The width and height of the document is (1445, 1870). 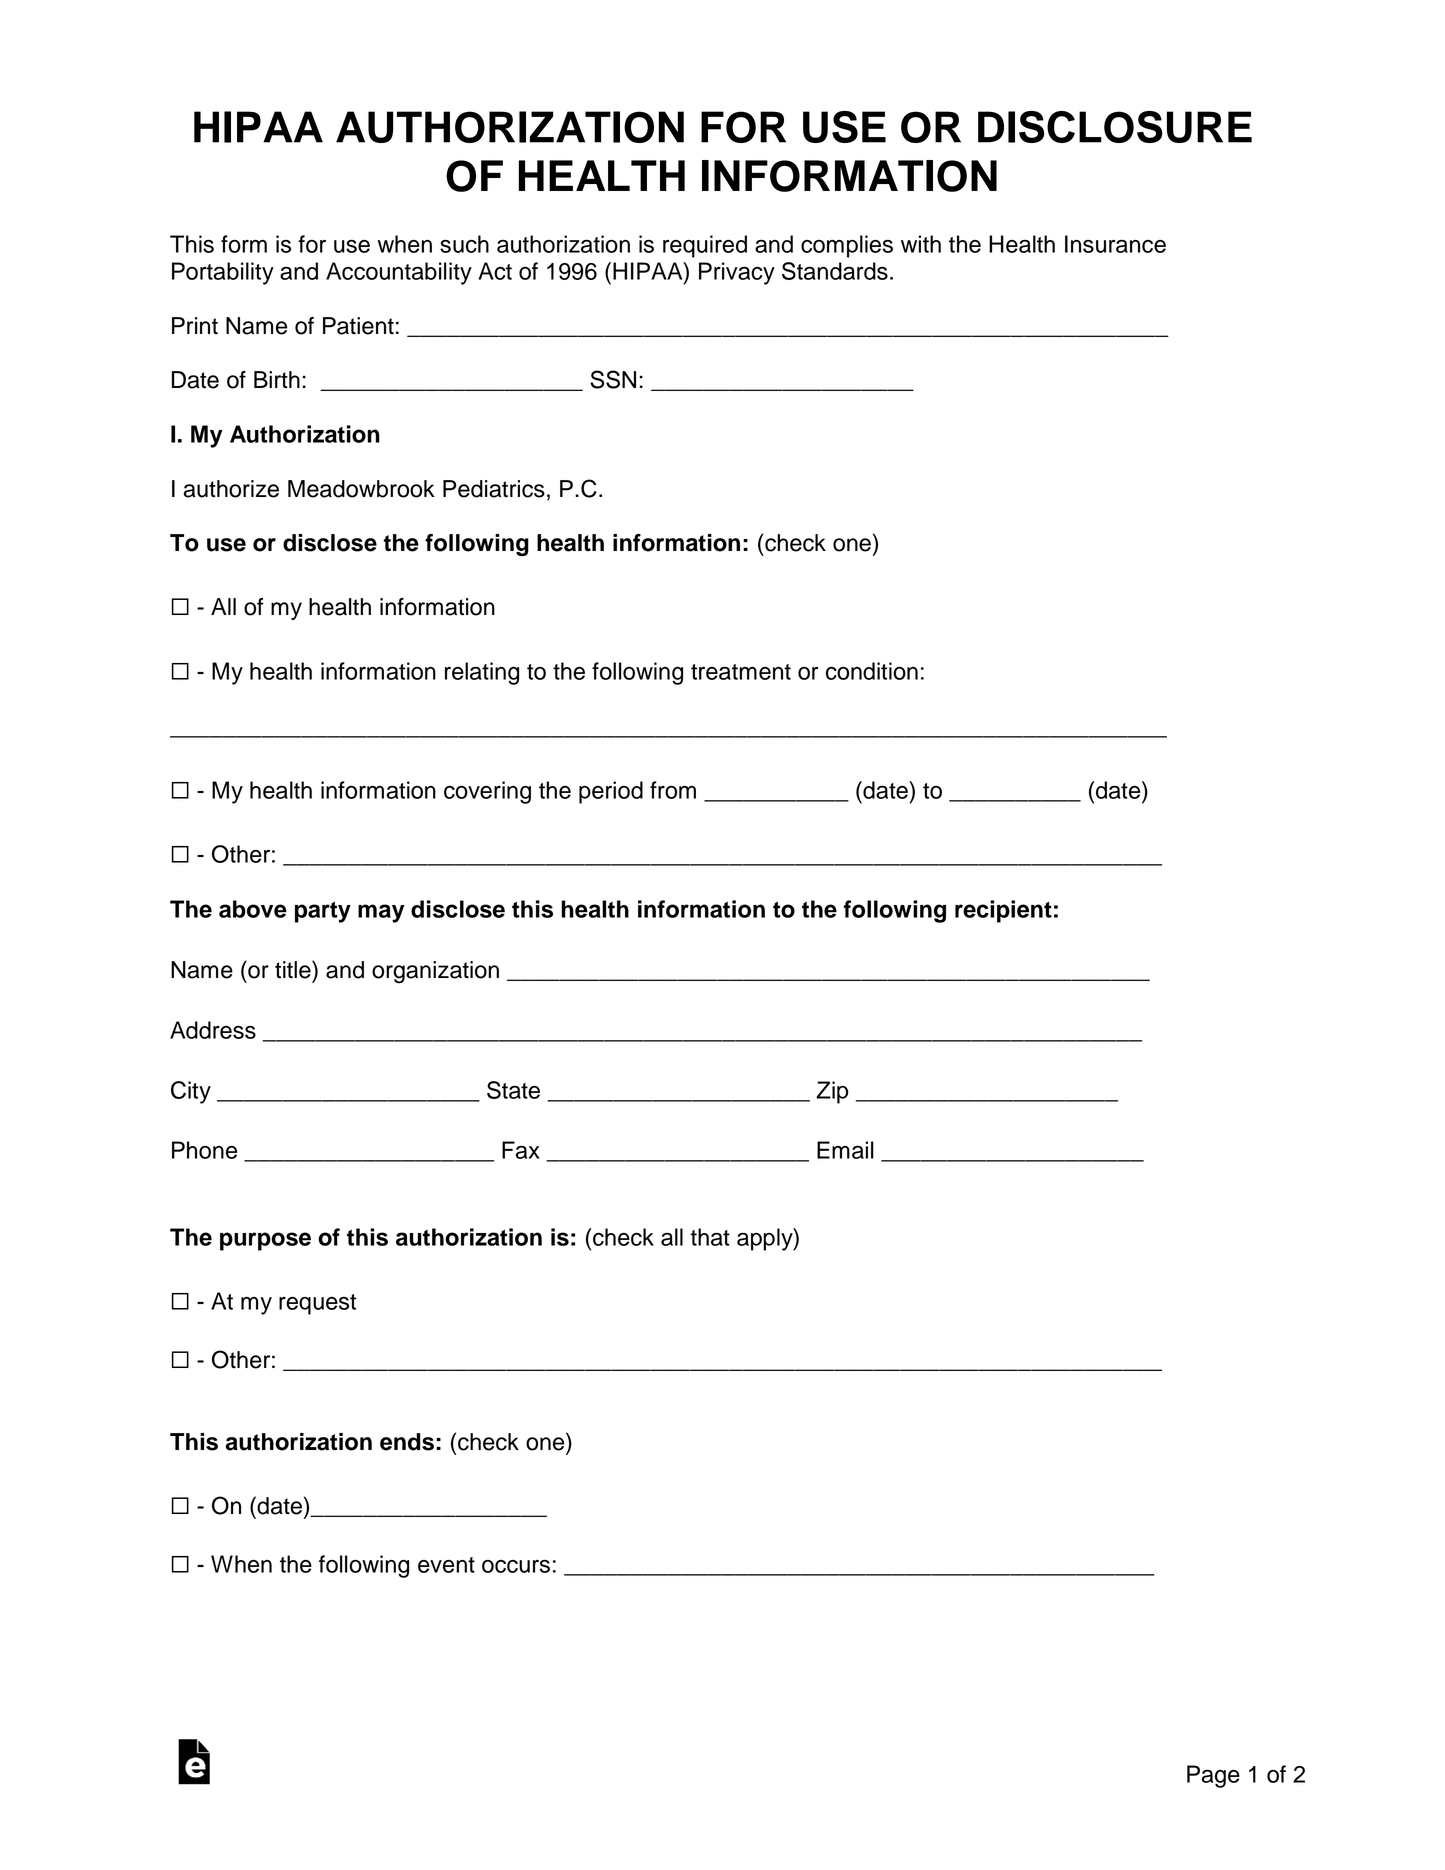 I want to click on purpose, so click(x=265, y=1241).
